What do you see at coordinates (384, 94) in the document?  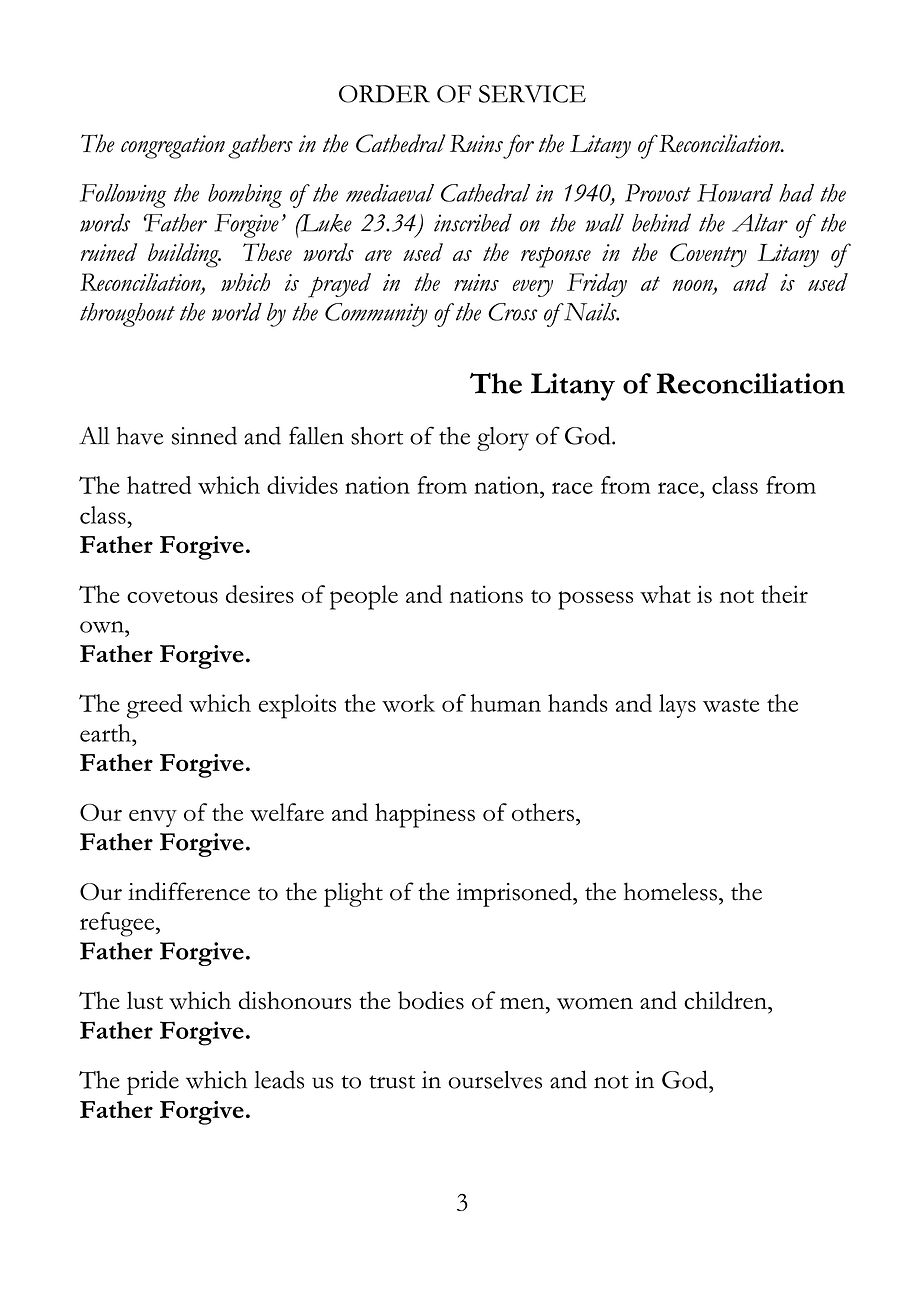 I see `ORDER` at bounding box center [384, 94].
